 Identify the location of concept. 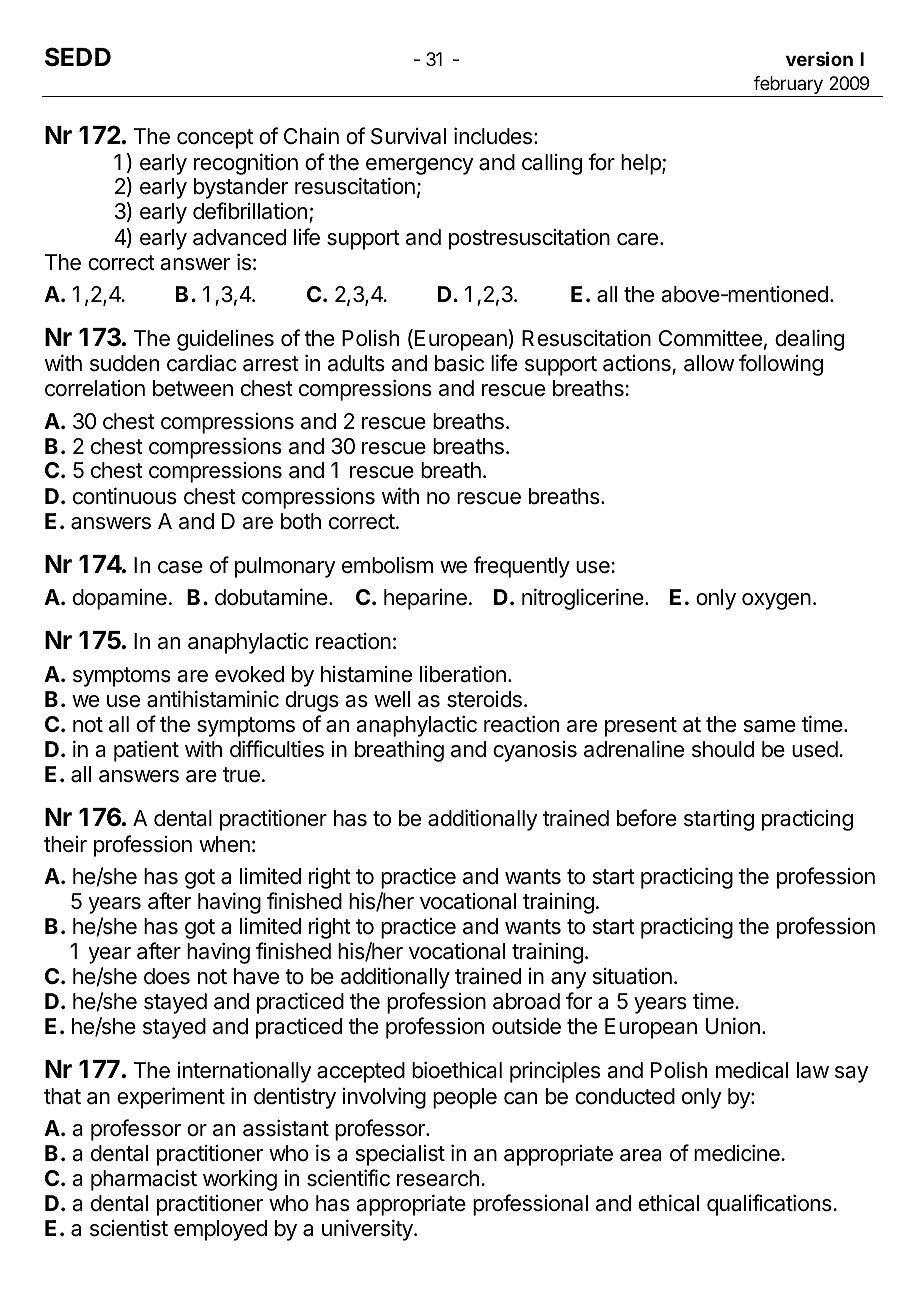
(215, 139).
